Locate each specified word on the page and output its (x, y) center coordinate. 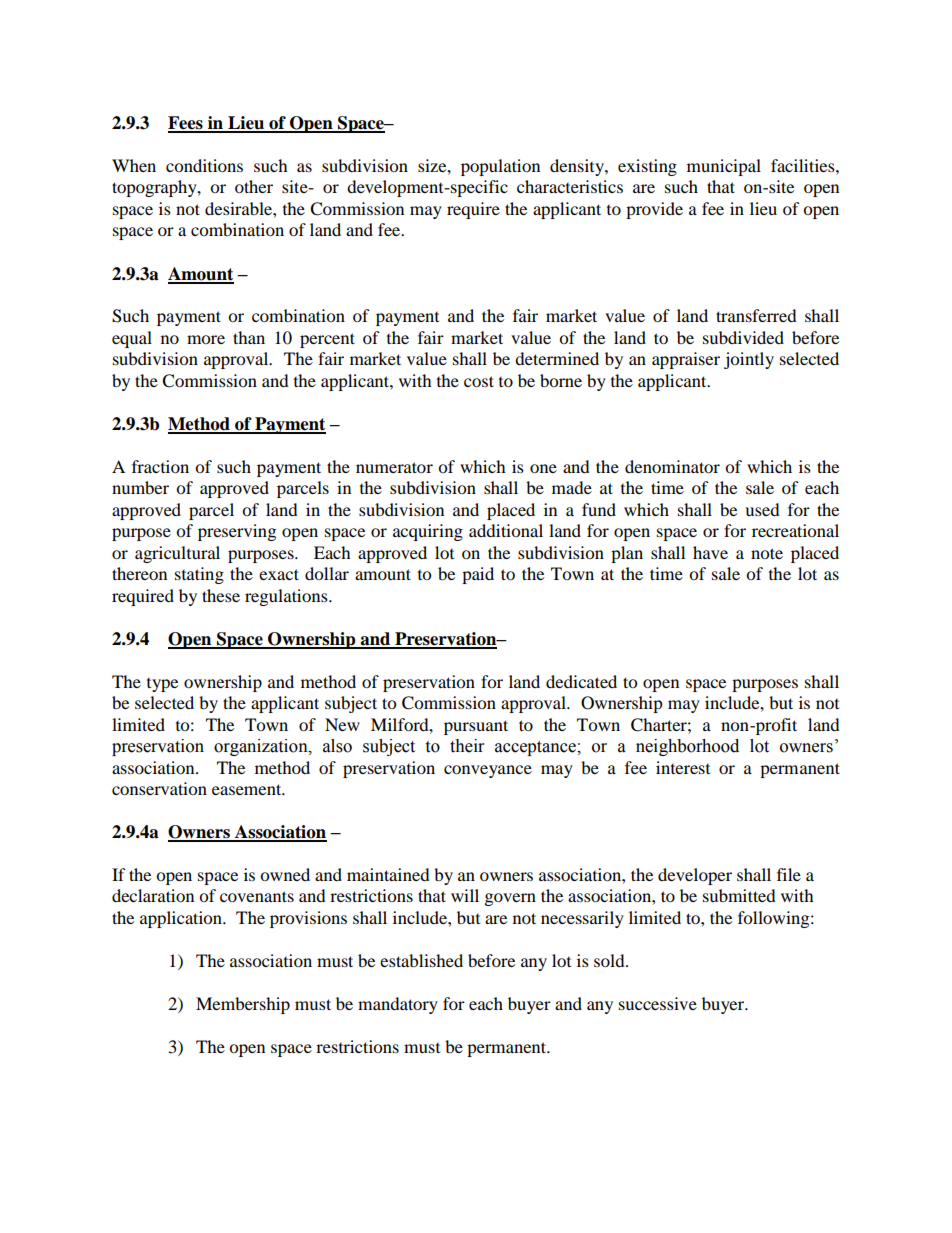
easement (248, 789)
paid (478, 575)
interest (683, 767)
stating (199, 575)
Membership (243, 1005)
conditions (204, 165)
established (421, 960)
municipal (724, 167)
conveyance (488, 771)
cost (479, 381)
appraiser (686, 360)
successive (658, 1003)
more (206, 339)
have (710, 552)
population (500, 167)
